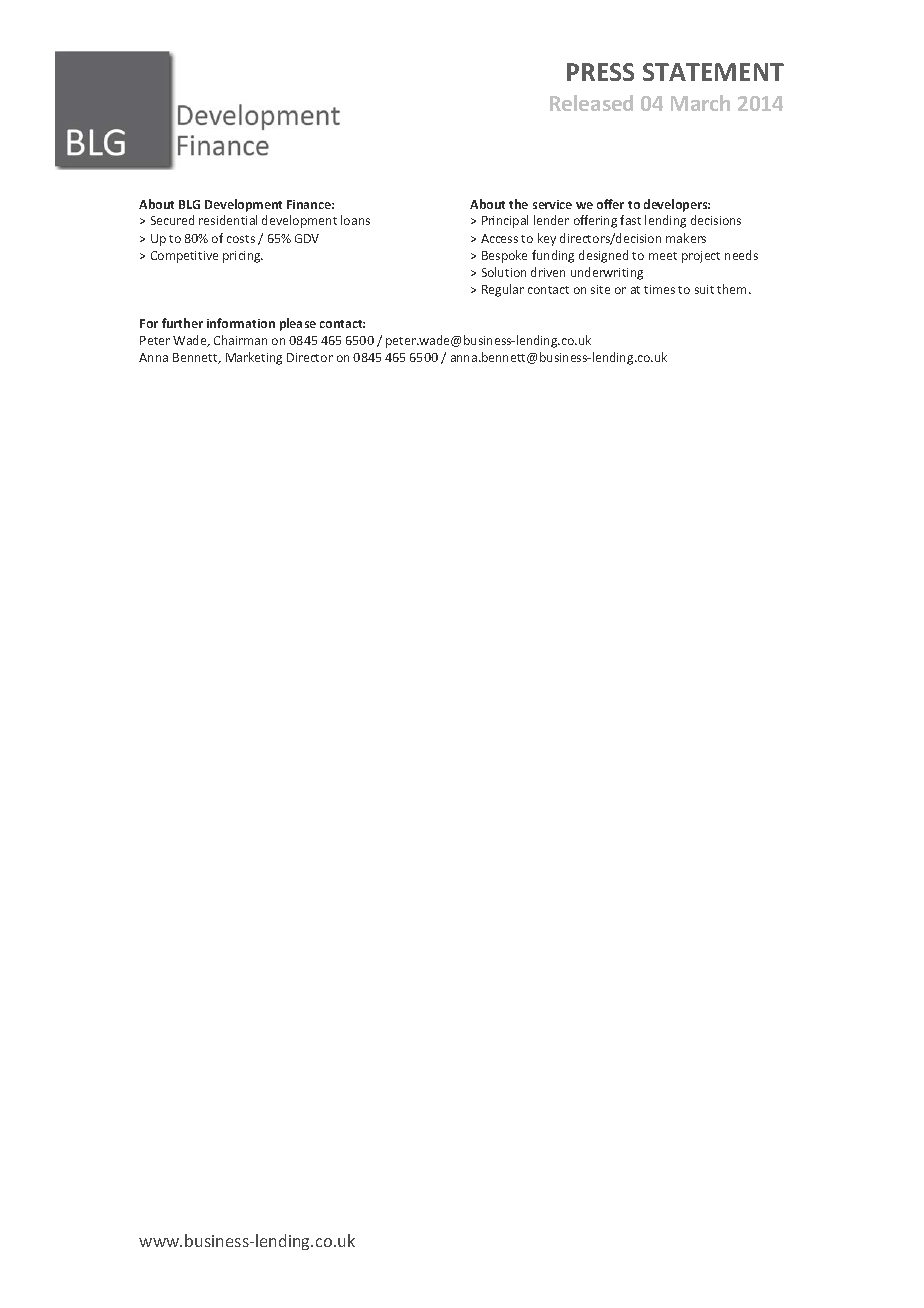 Image resolution: width=924 pixels, height=1308 pixels. Describe the element at coordinates (241, 239) in the document. I see `costs` at that location.
